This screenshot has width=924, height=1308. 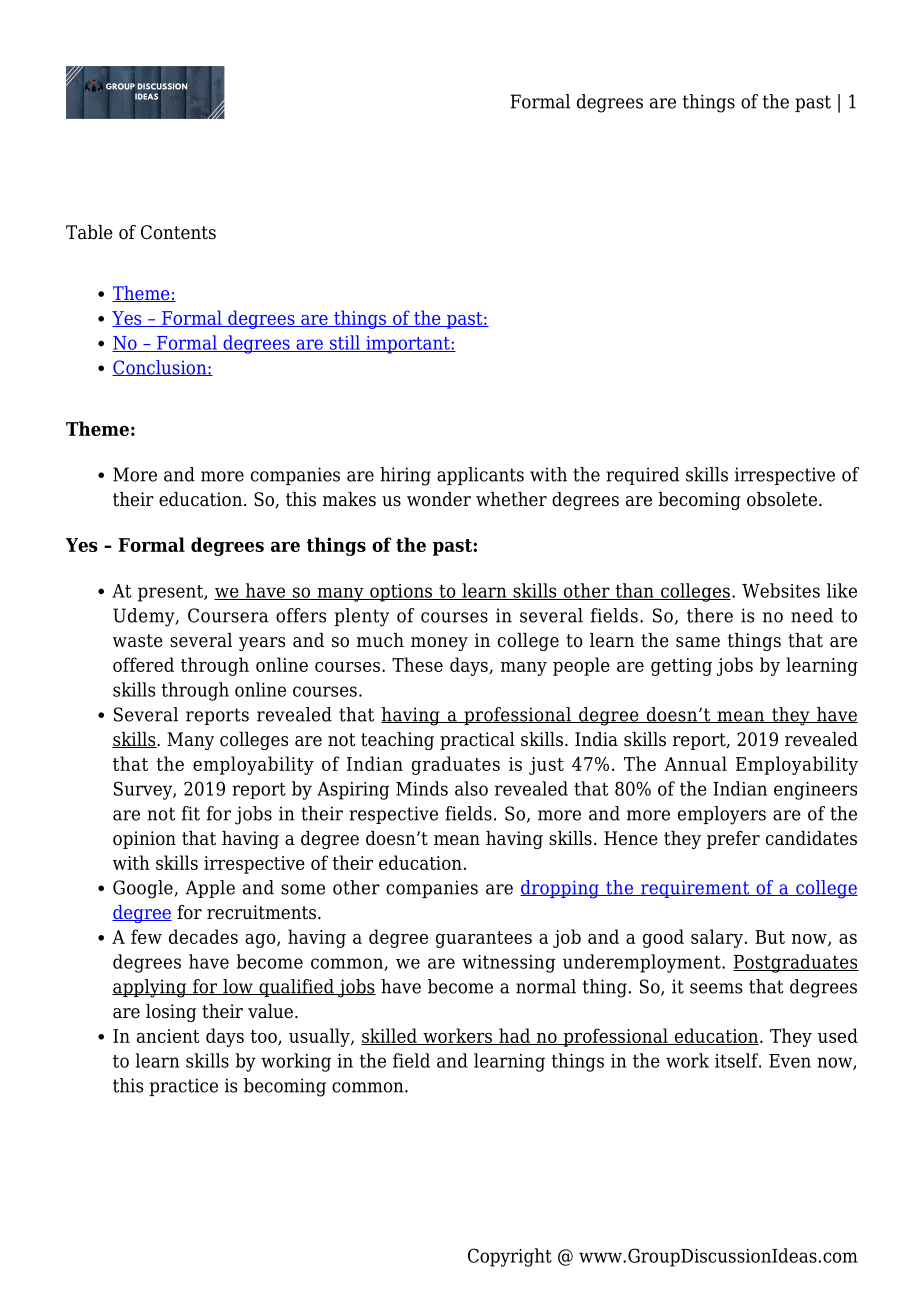 What do you see at coordinates (439, 644) in the screenshot?
I see `money` at bounding box center [439, 644].
